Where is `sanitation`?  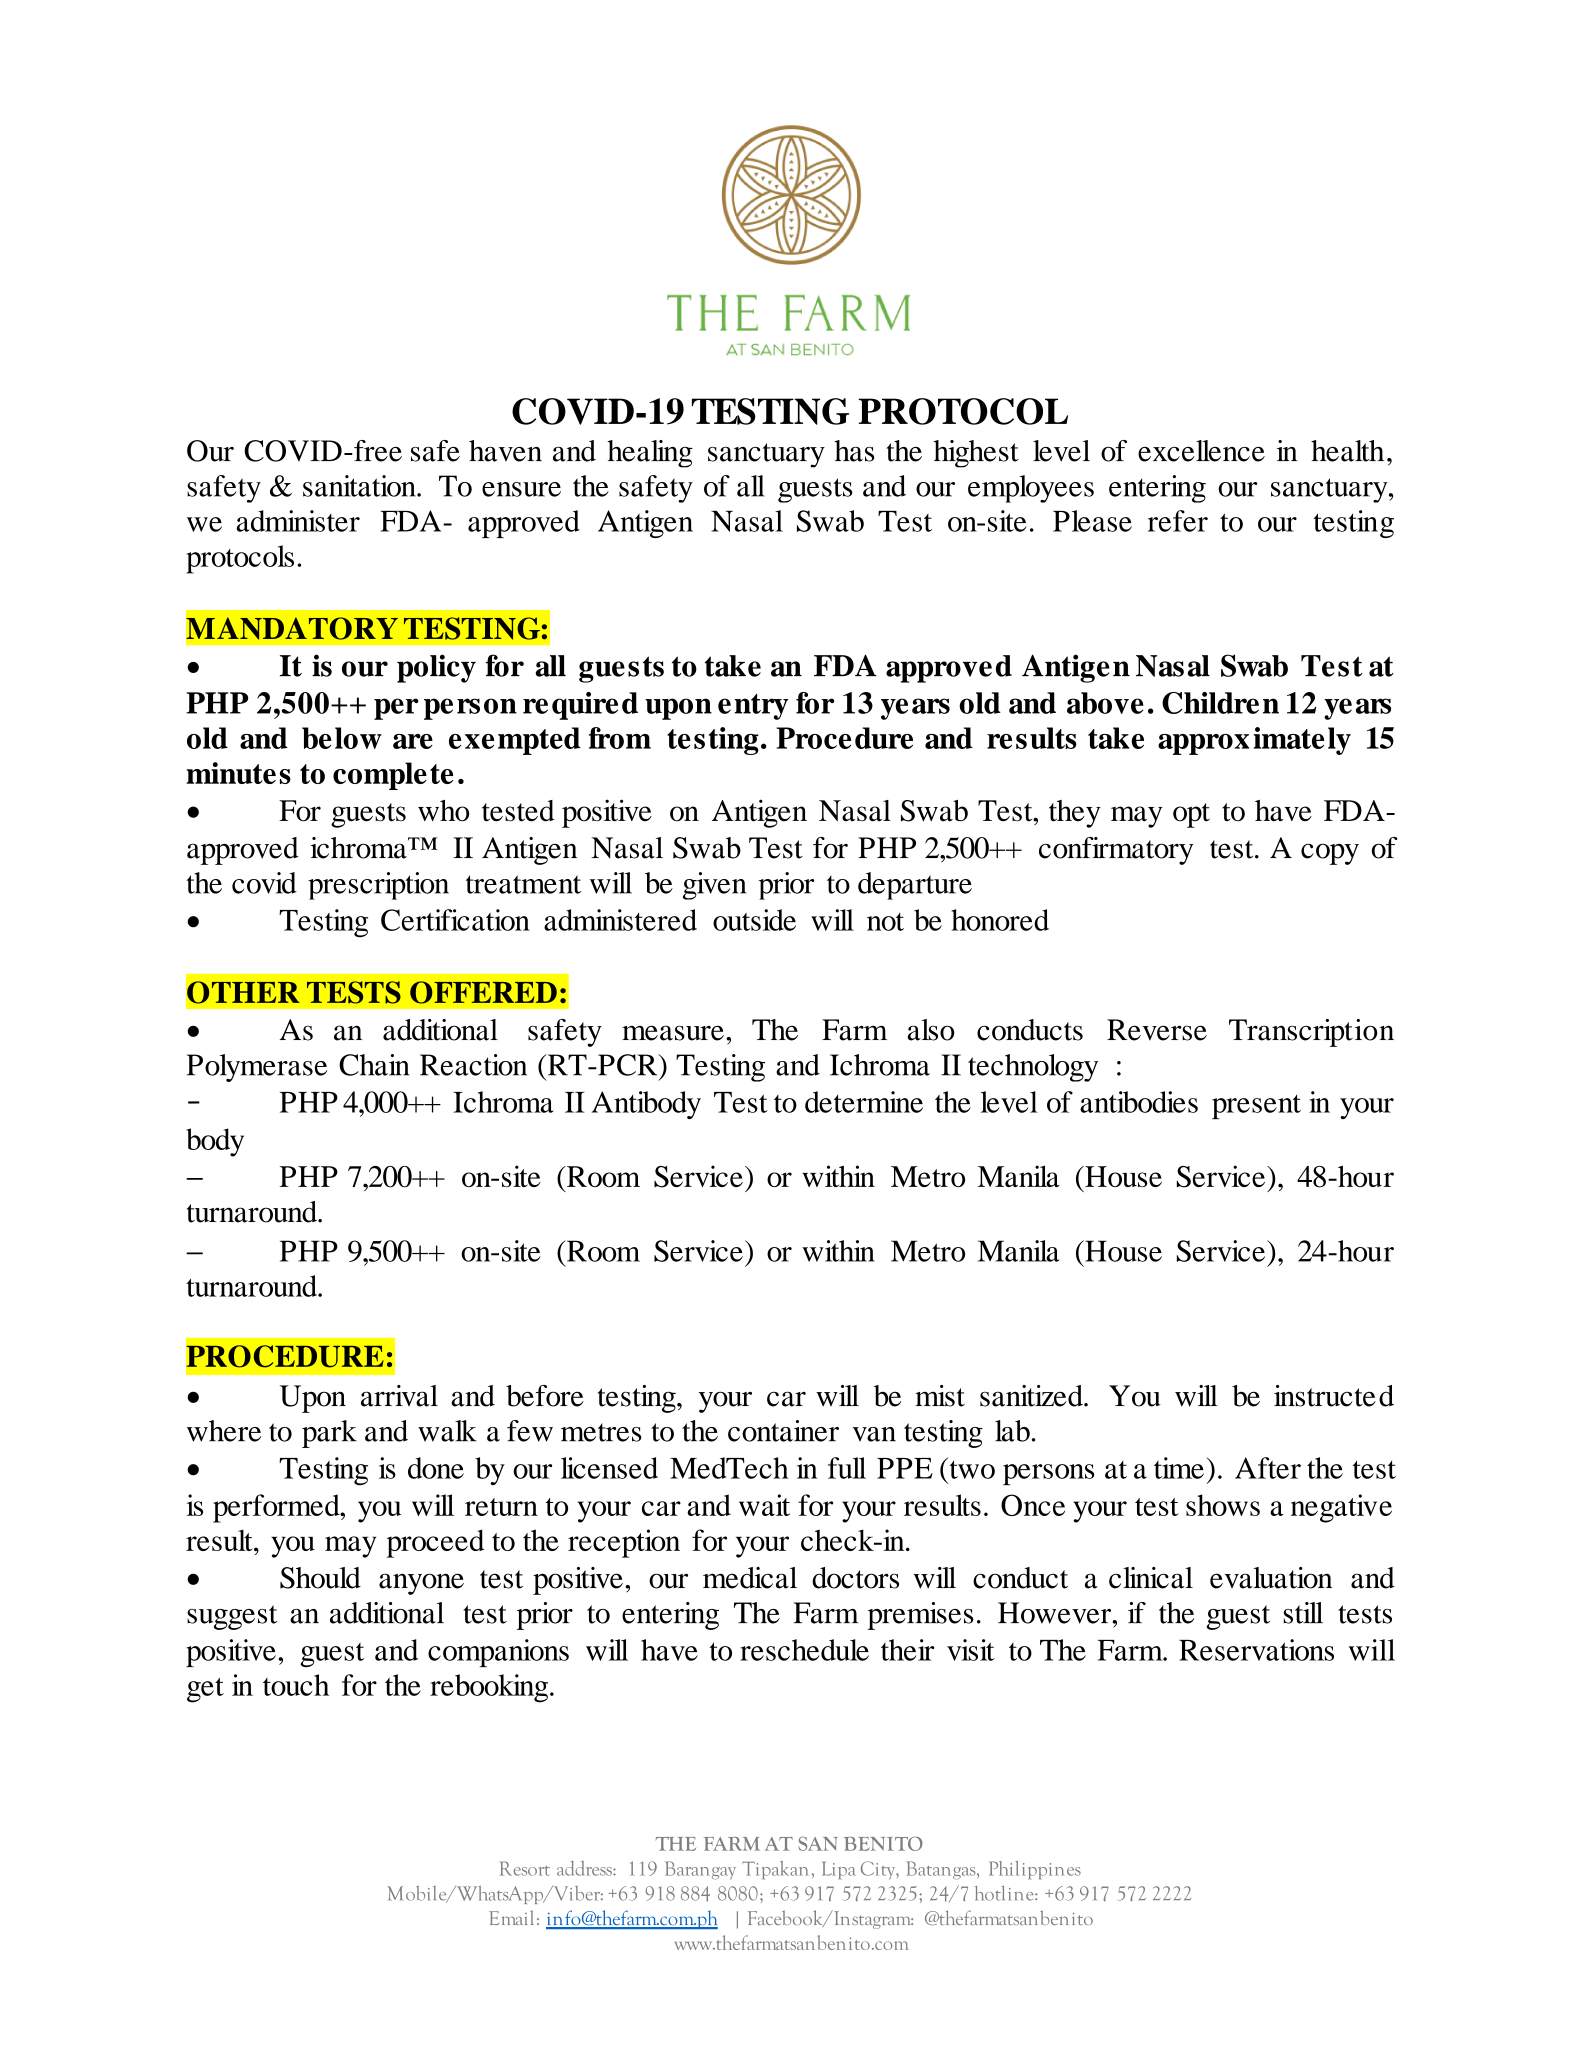
sanitation is located at coordinates (360, 486).
